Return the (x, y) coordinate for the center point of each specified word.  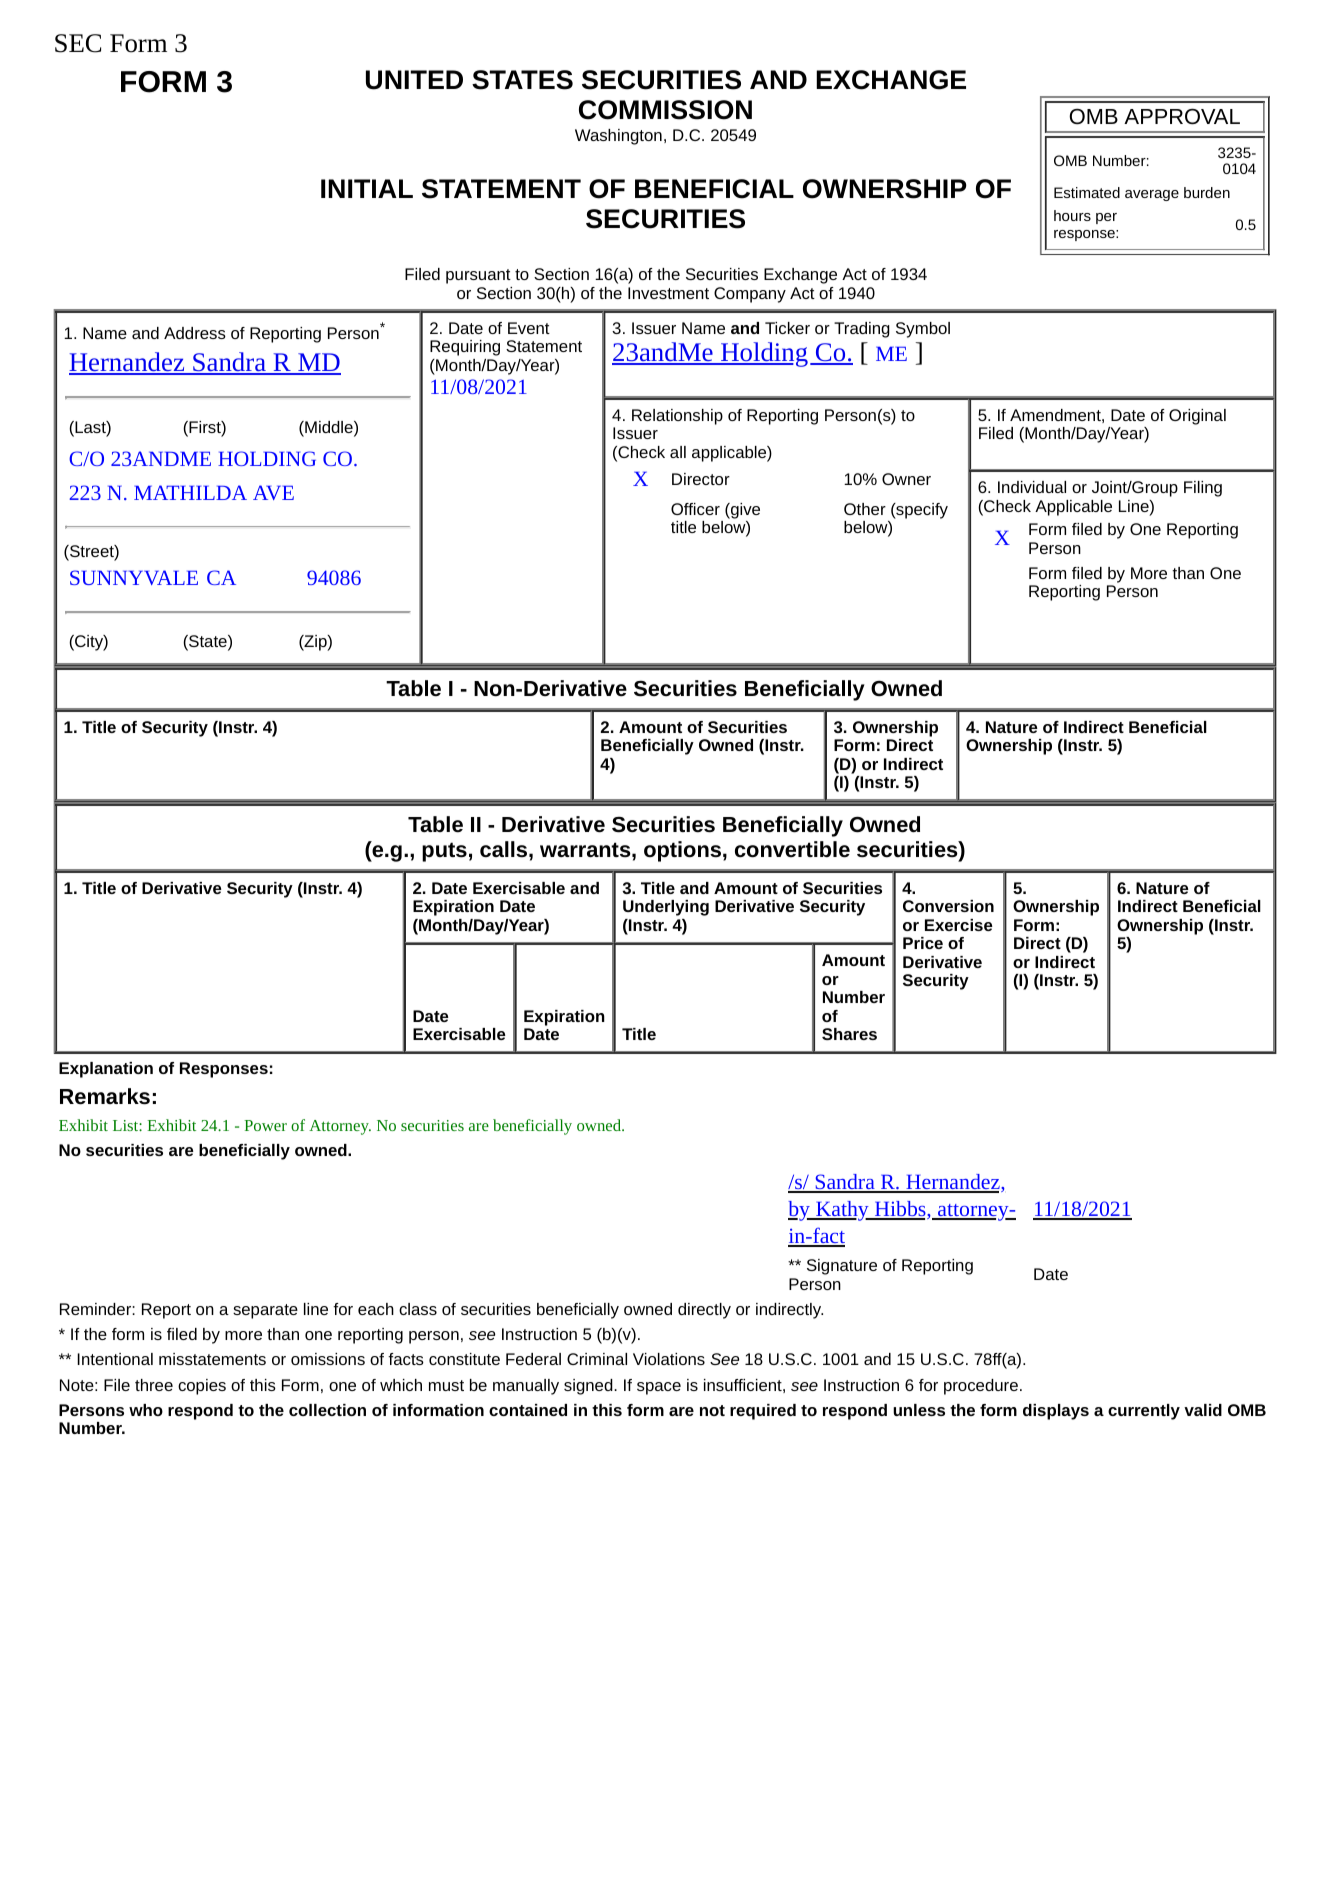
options (682, 851)
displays (1056, 1412)
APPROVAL (1182, 116)
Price (923, 943)
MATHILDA (190, 492)
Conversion (948, 906)
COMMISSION (665, 110)
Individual (1032, 487)
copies (202, 1387)
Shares (849, 1034)
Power (265, 1125)
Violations (669, 1359)
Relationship (677, 417)
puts (444, 852)
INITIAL (367, 188)
